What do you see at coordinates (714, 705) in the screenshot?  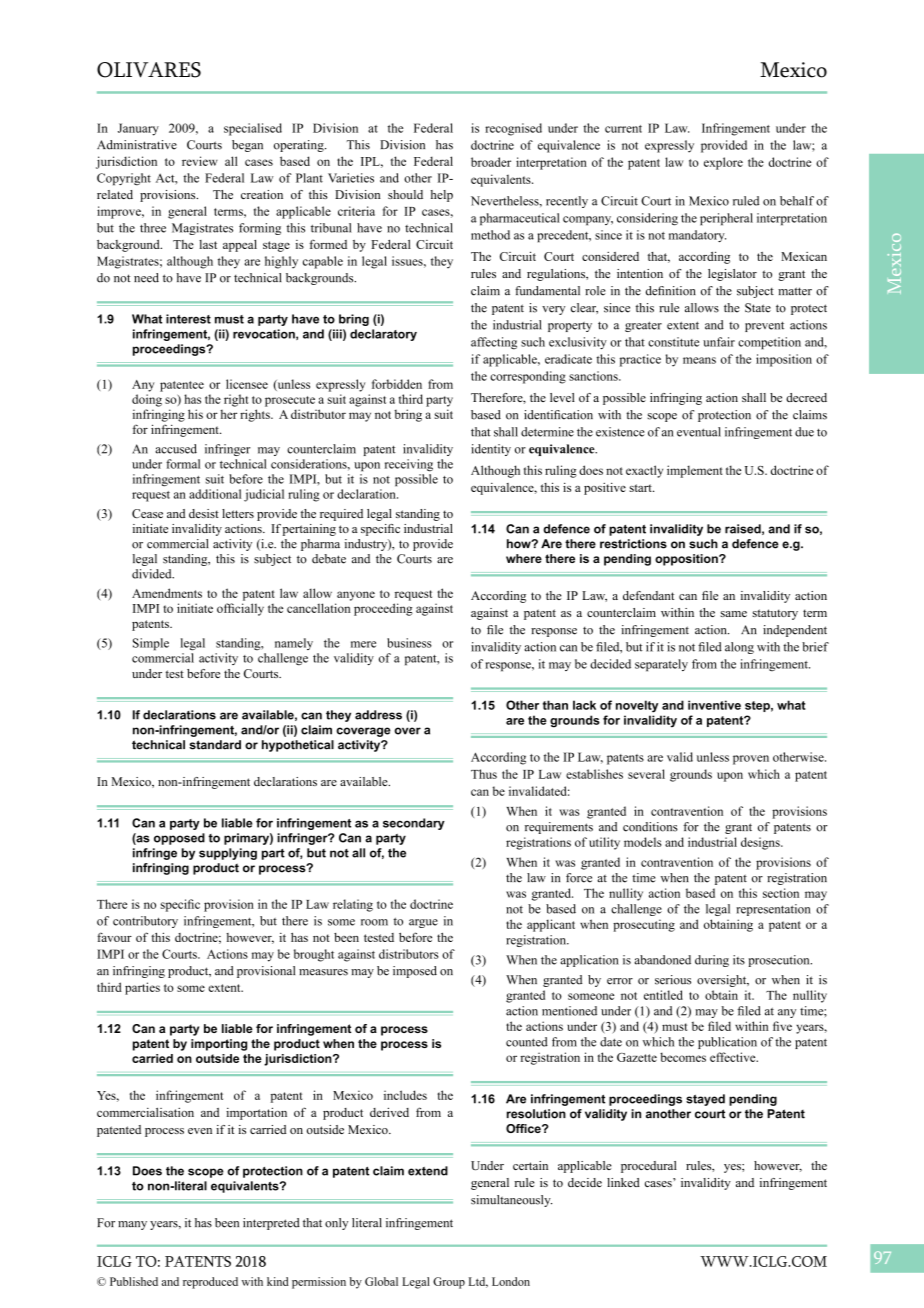 I see `inventive` at bounding box center [714, 705].
